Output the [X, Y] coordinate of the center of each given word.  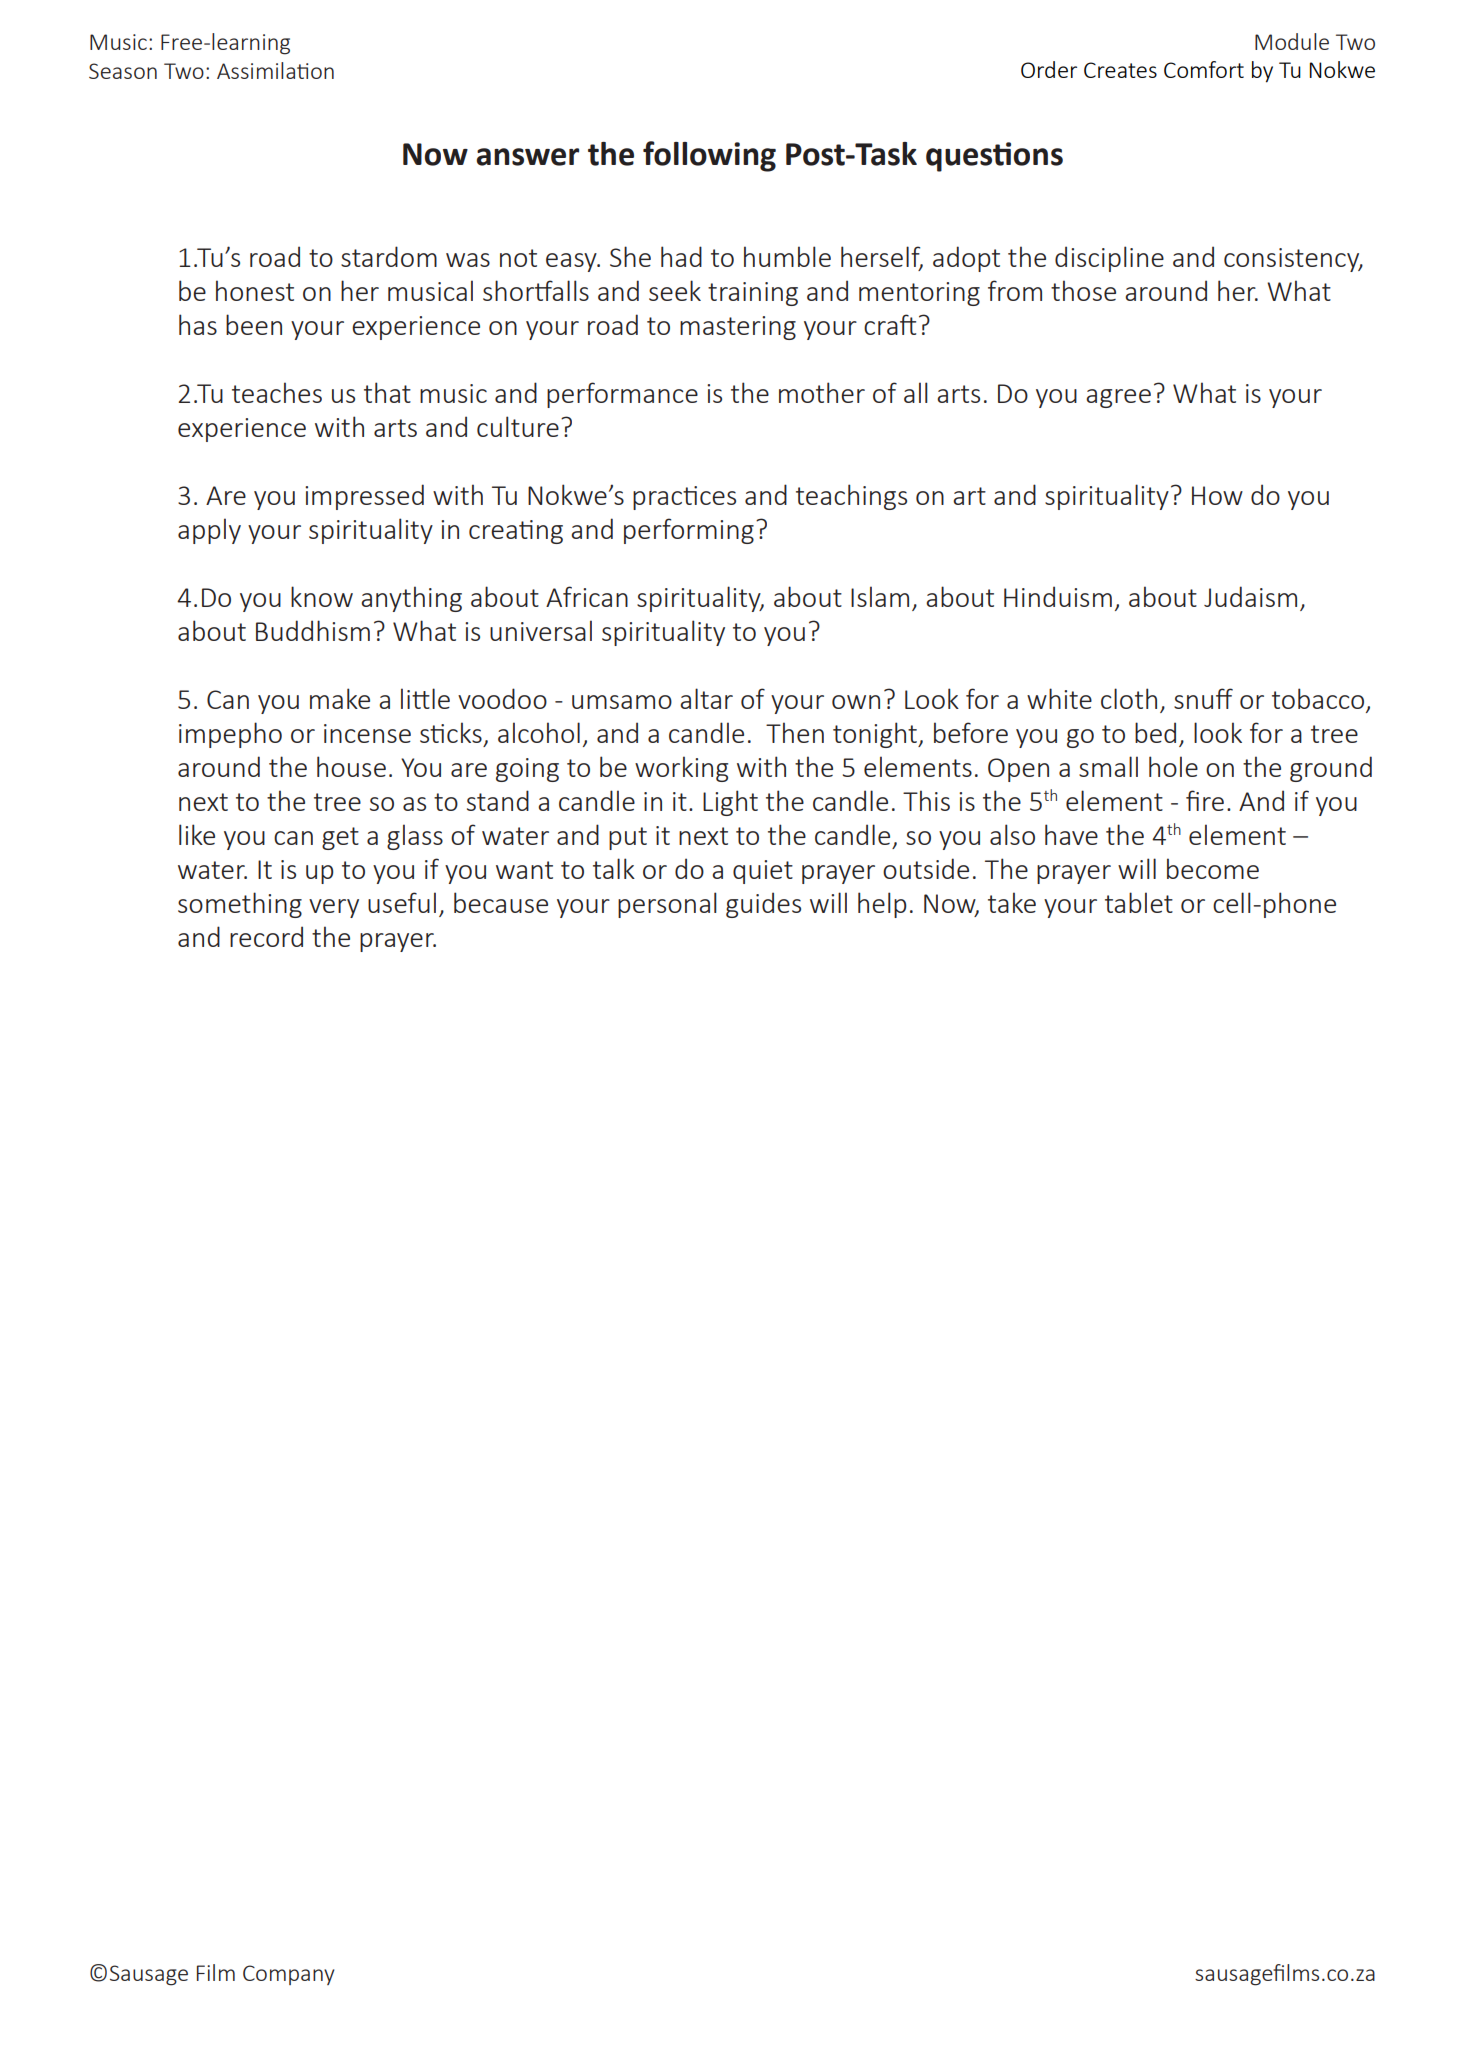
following [709, 156]
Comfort [1204, 69]
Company [289, 1975]
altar [706, 698]
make [340, 698]
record [266, 936]
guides [763, 905]
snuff [1203, 698]
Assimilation [275, 70]
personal [667, 905]
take [1012, 902]
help [882, 905]
